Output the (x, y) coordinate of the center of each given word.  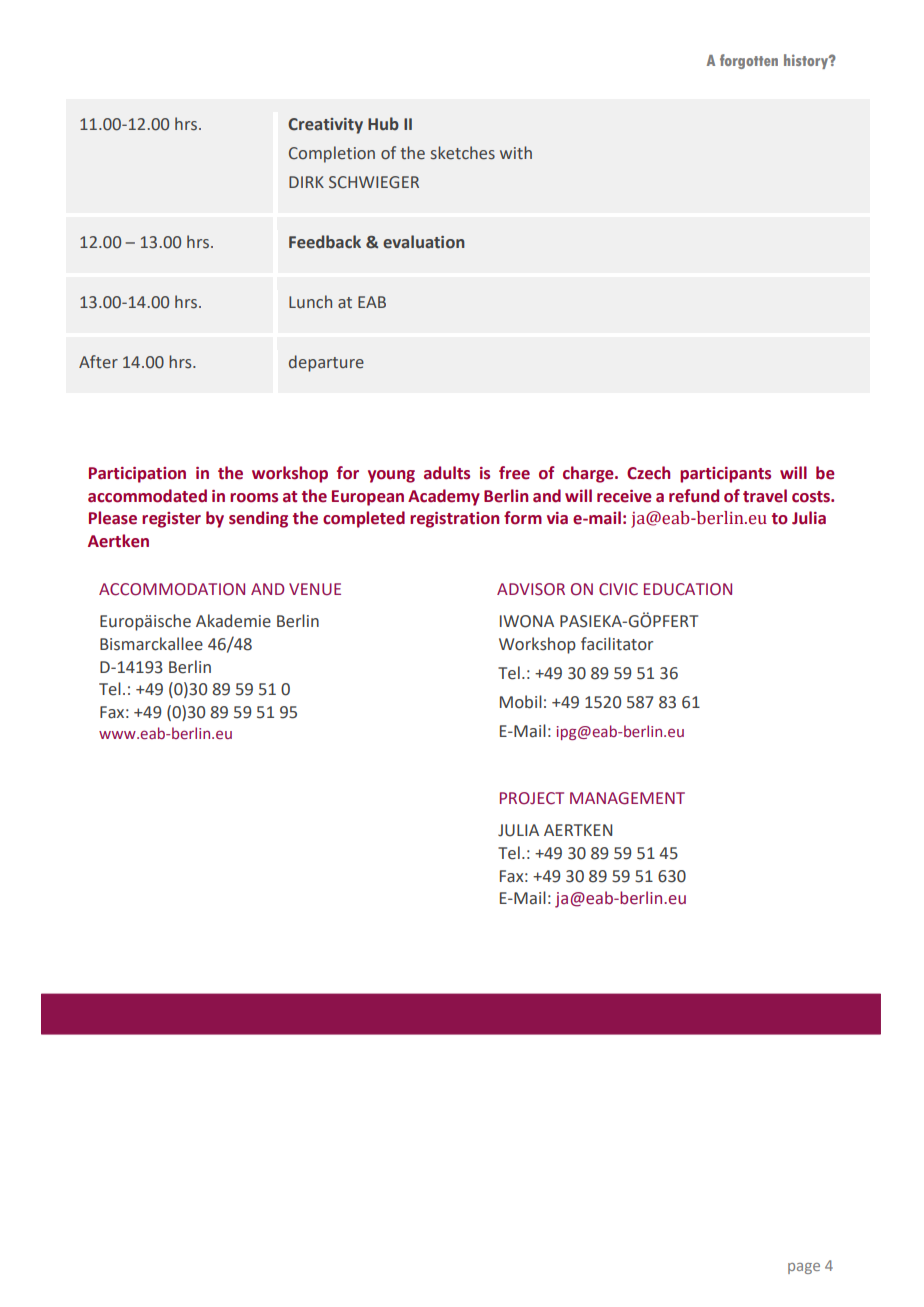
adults (447, 473)
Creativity (325, 126)
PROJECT (532, 798)
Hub (383, 124)
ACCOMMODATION (172, 589)
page (804, 1268)
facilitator (617, 644)
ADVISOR (531, 589)
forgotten (749, 61)
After (98, 362)
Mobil (521, 702)
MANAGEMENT (627, 798)
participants (725, 475)
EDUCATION (688, 589)
